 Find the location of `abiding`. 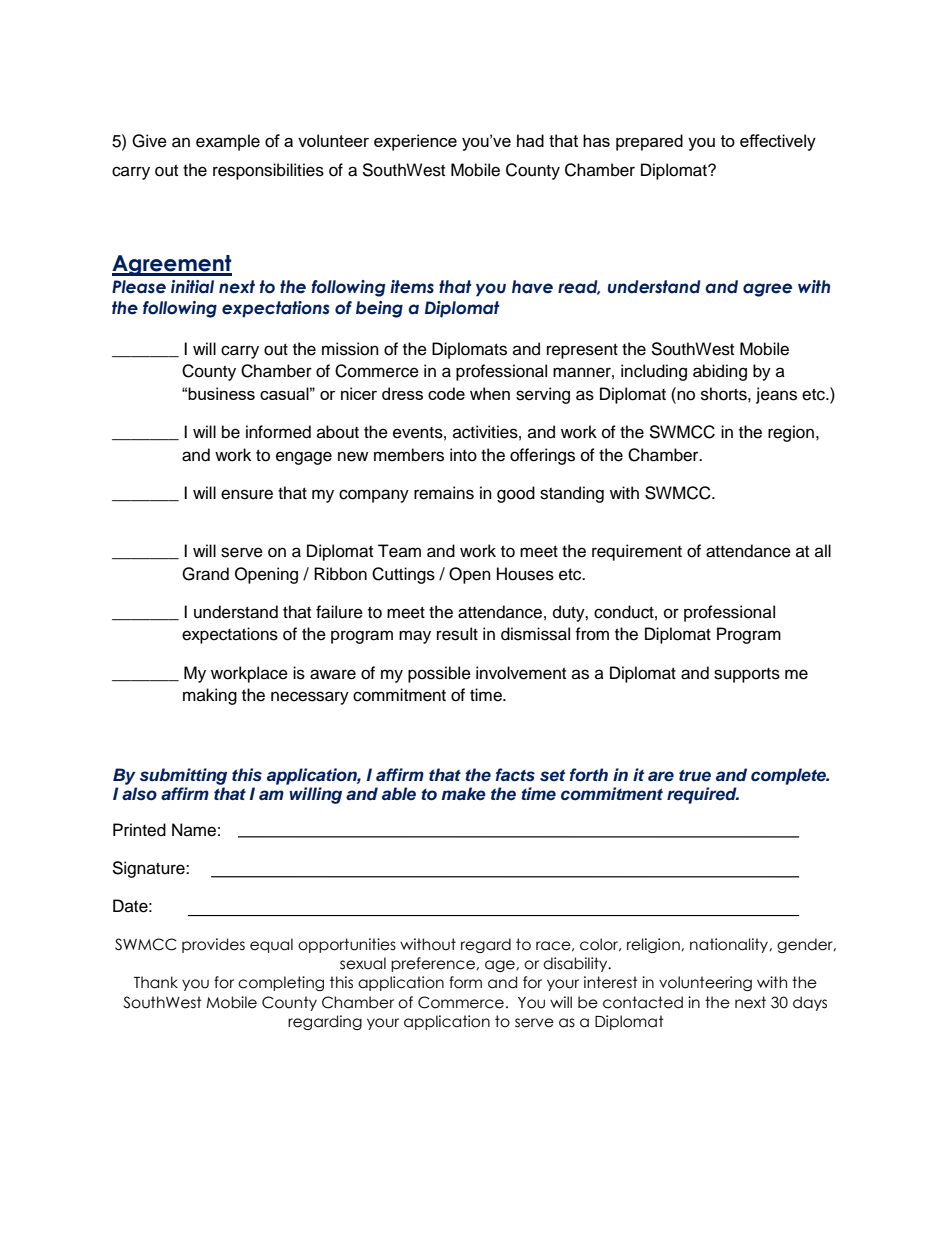

abiding is located at coordinates (720, 372).
